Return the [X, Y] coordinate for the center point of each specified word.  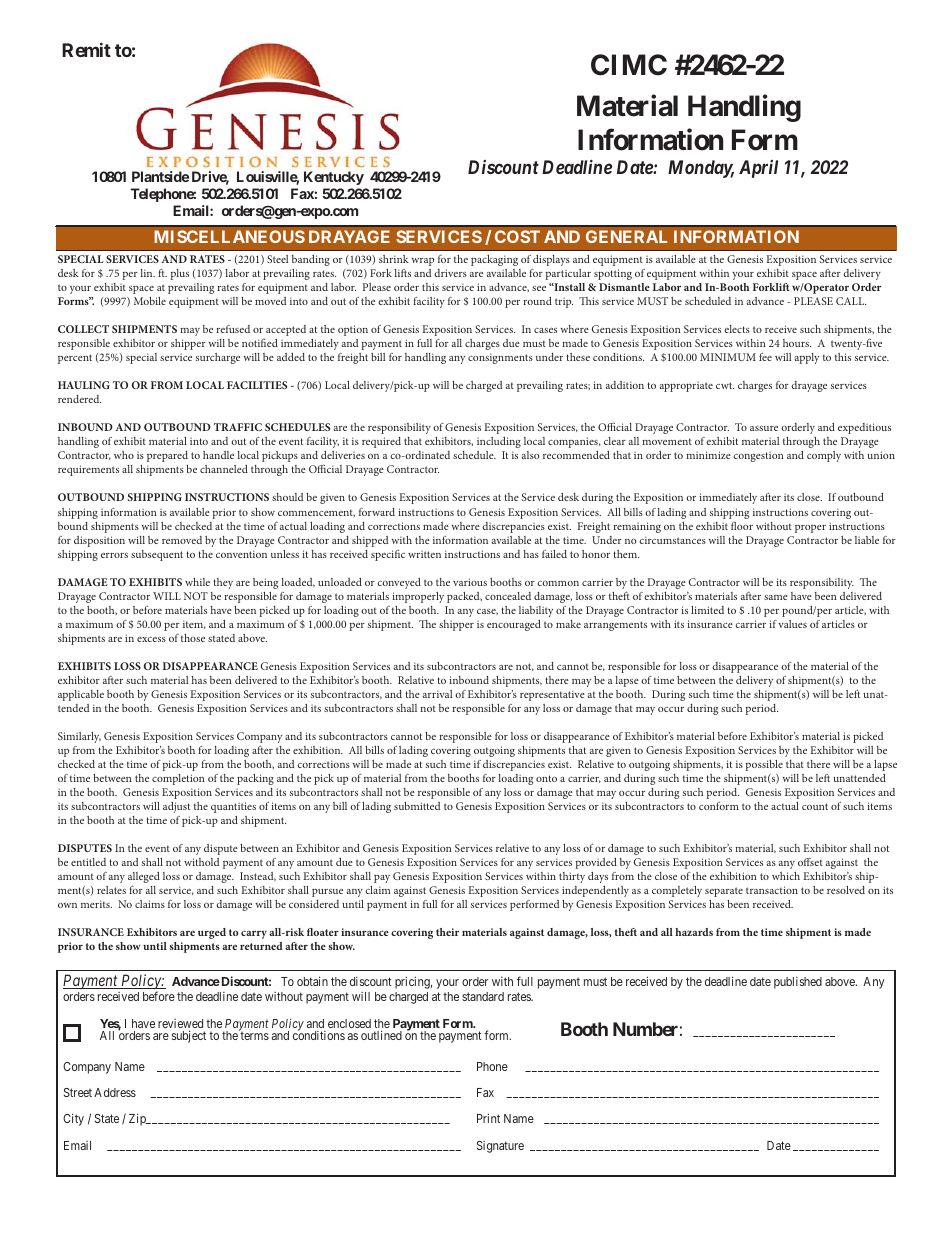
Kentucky [334, 178]
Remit [86, 50]
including [499, 442]
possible [764, 765]
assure [764, 428]
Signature [500, 1147]
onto [546, 778]
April [758, 169]
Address [115, 1092]
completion [178, 779]
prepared [167, 456]
